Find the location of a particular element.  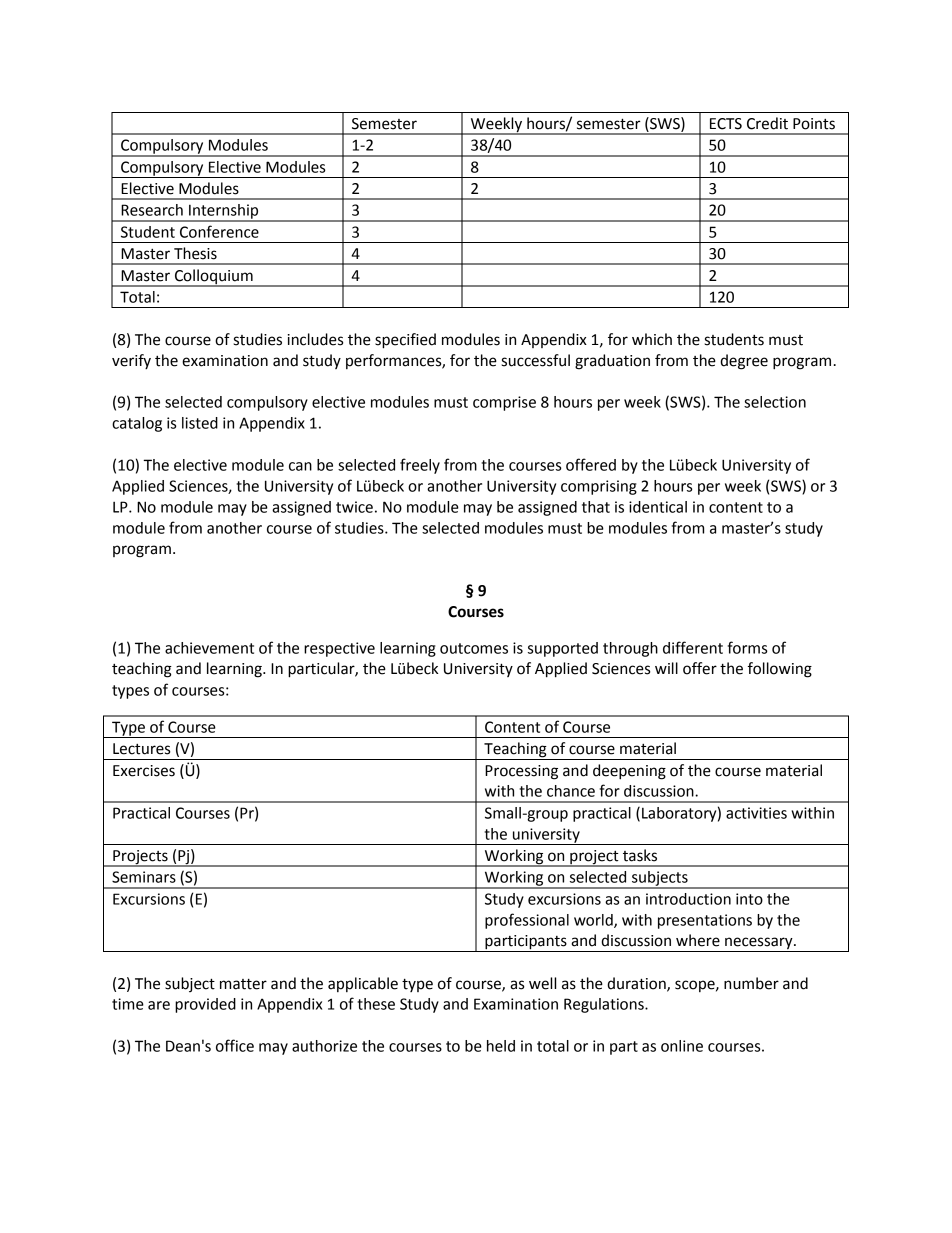

achievement is located at coordinates (209, 648).
